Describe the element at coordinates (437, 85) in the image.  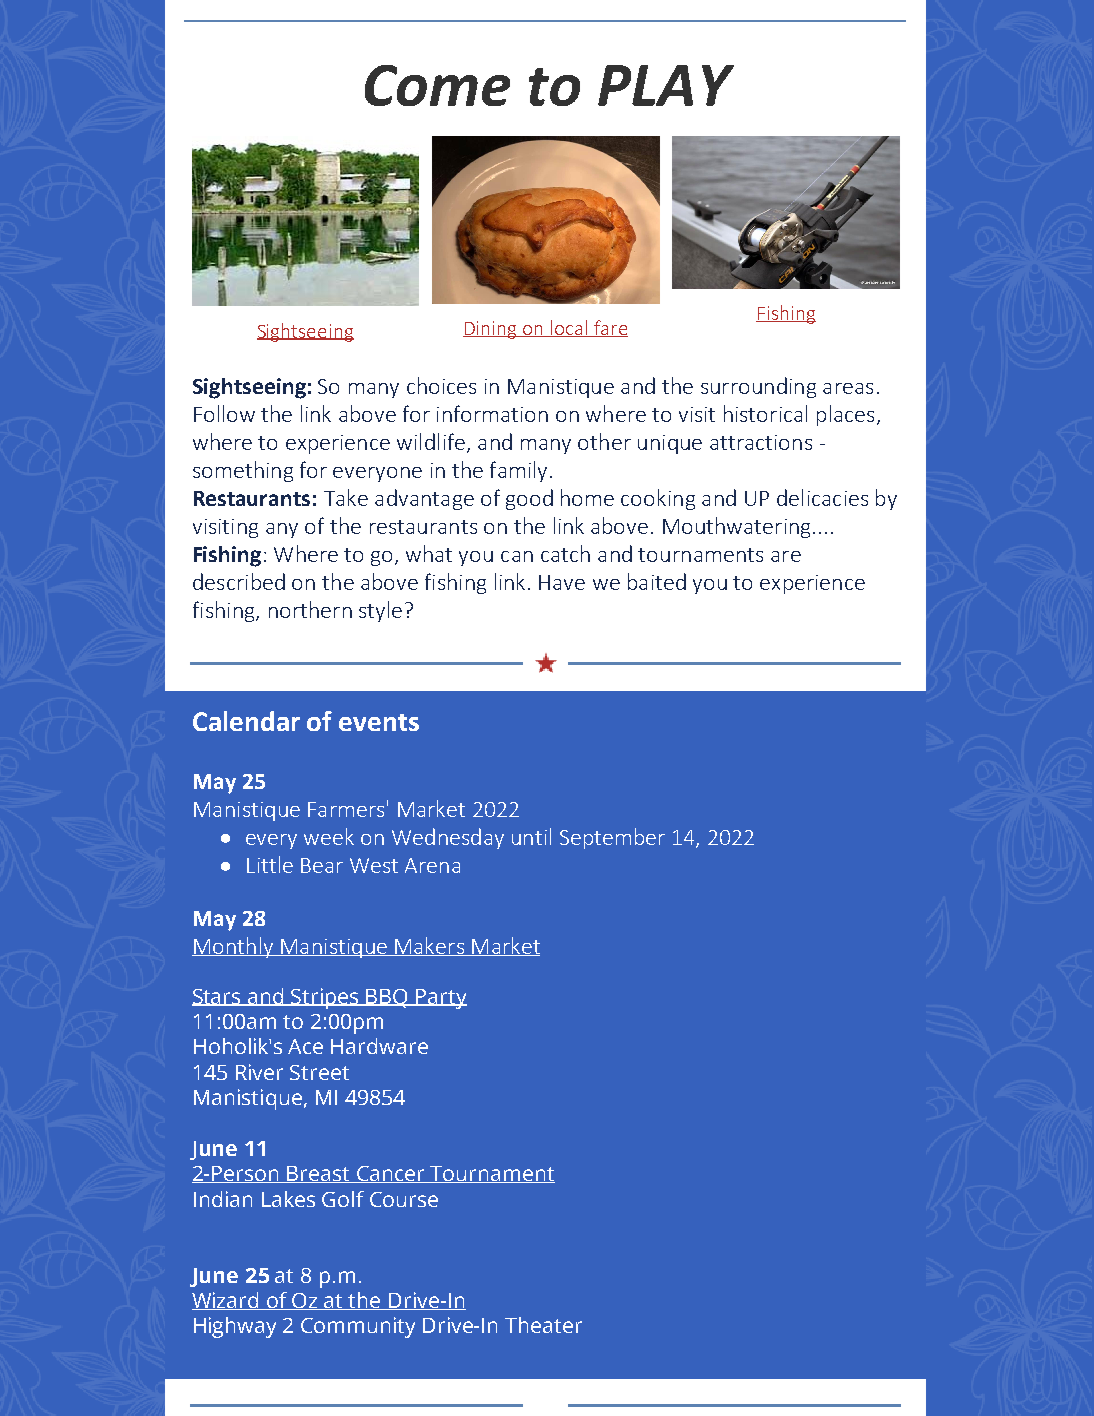
I see `Come` at that location.
